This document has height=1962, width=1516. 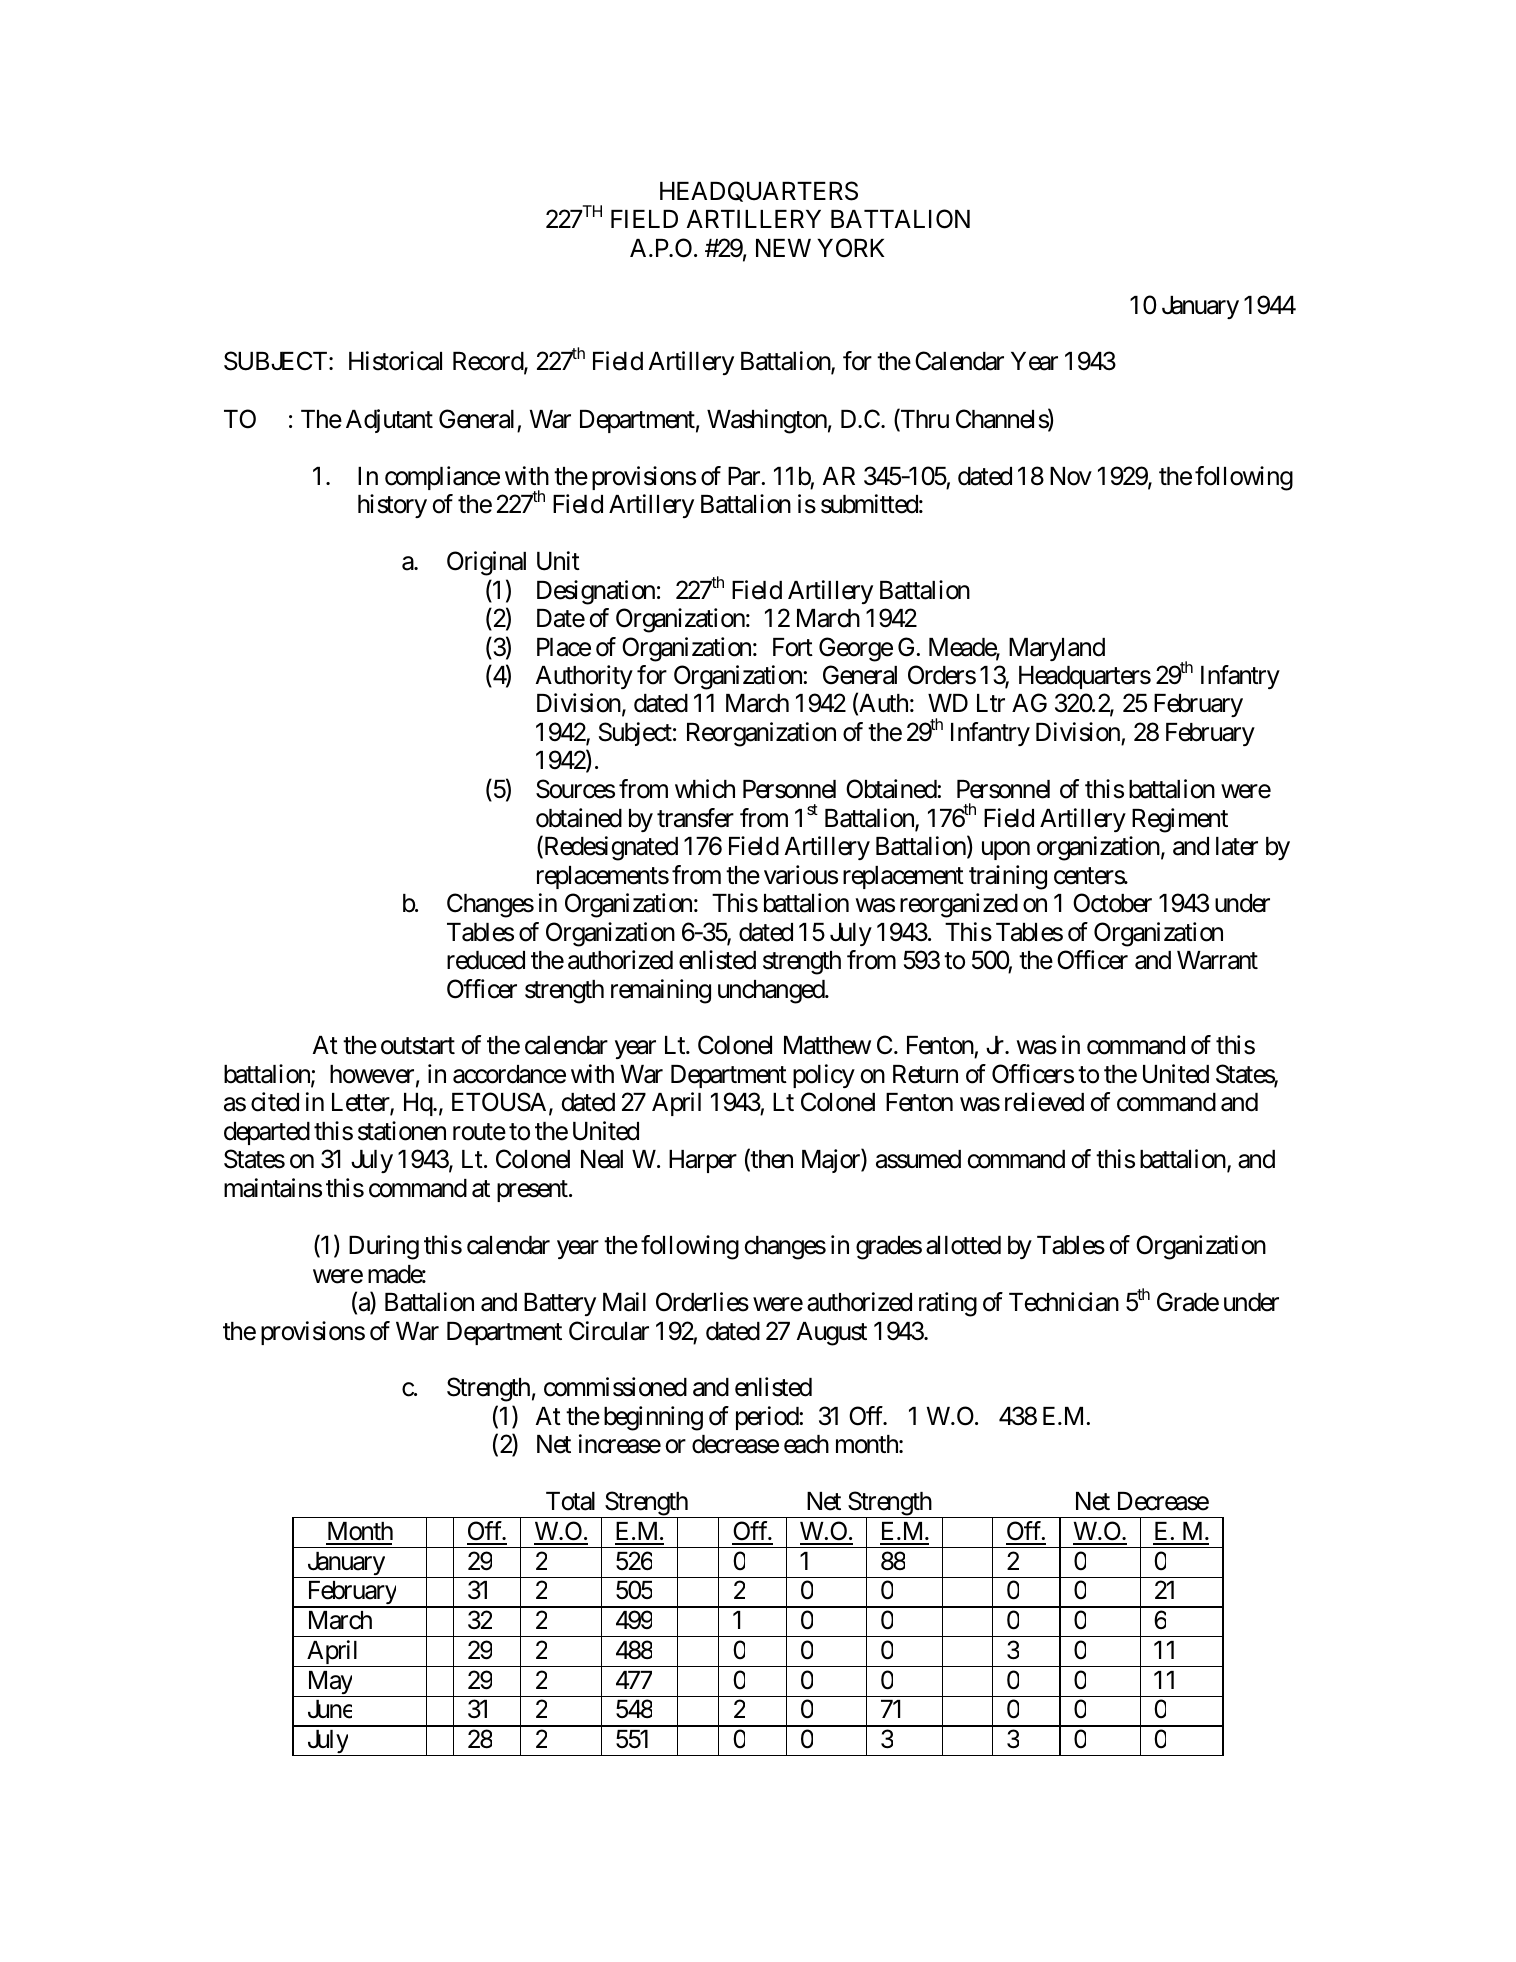 What do you see at coordinates (570, 1501) in the document?
I see `Total` at bounding box center [570, 1501].
